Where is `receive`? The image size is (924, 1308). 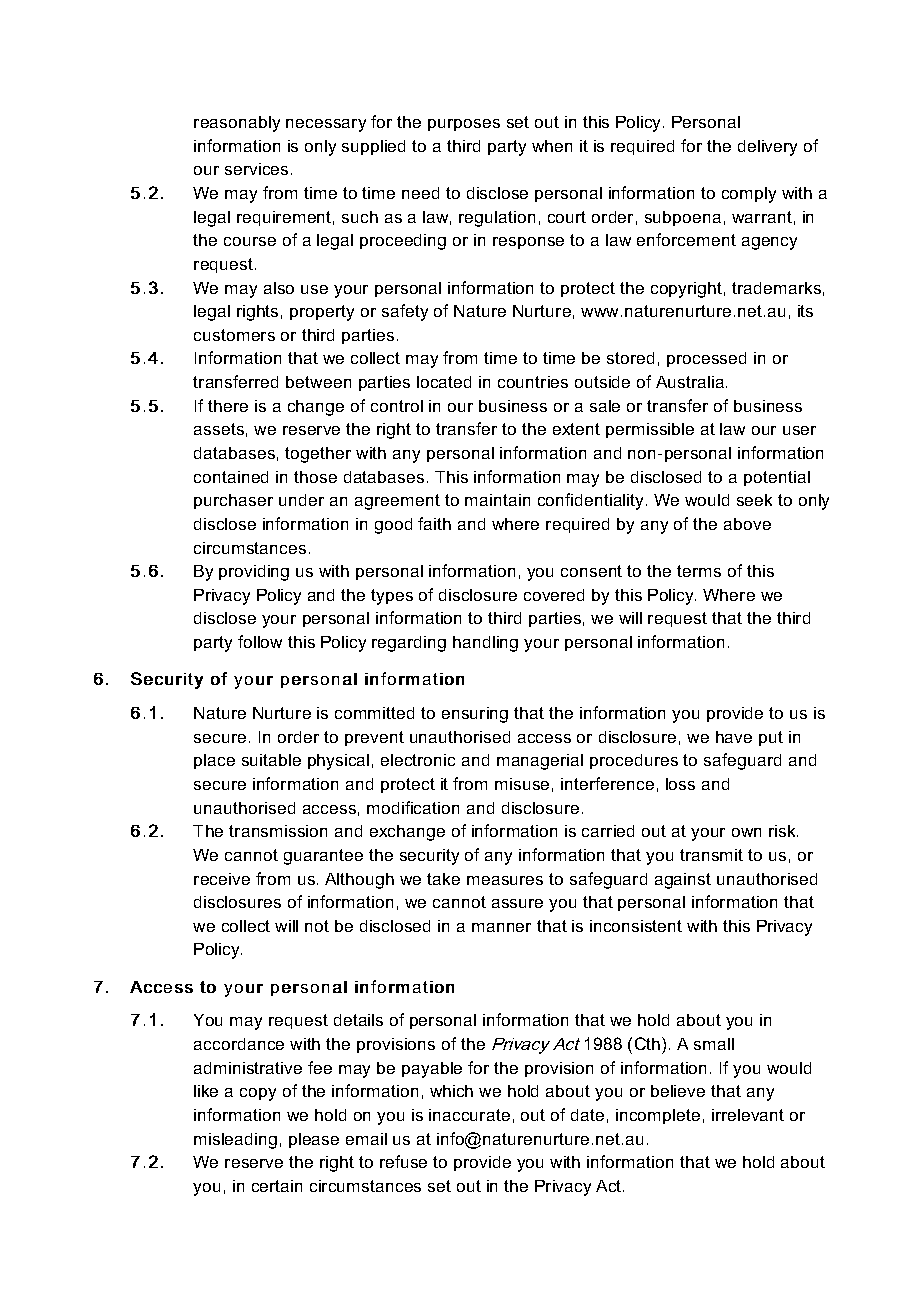
receive is located at coordinates (222, 879).
